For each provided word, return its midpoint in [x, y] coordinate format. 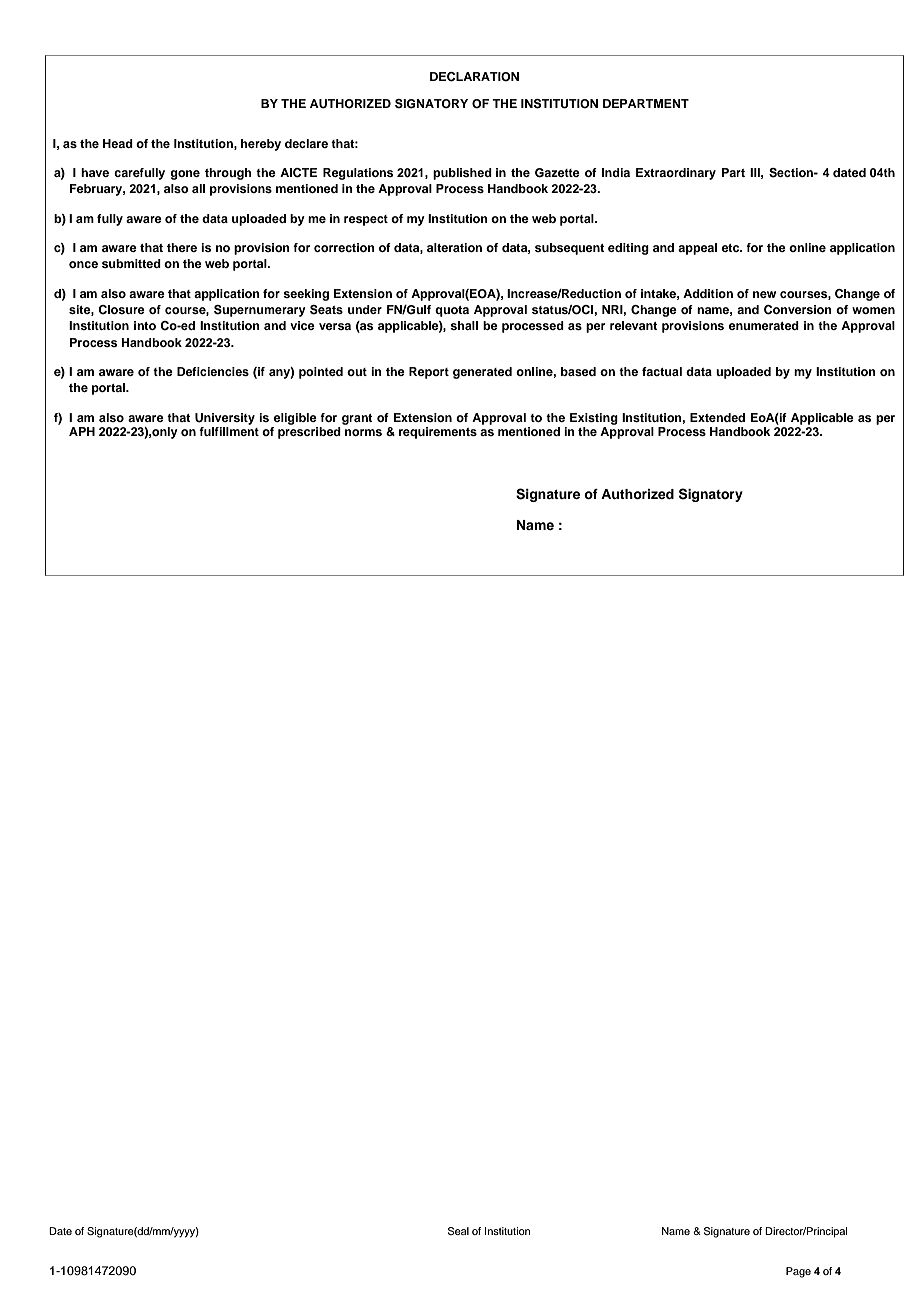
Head [118, 143]
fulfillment [229, 431]
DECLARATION [474, 77]
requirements [438, 433]
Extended [717, 417]
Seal [458, 1231]
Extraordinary [676, 174]
